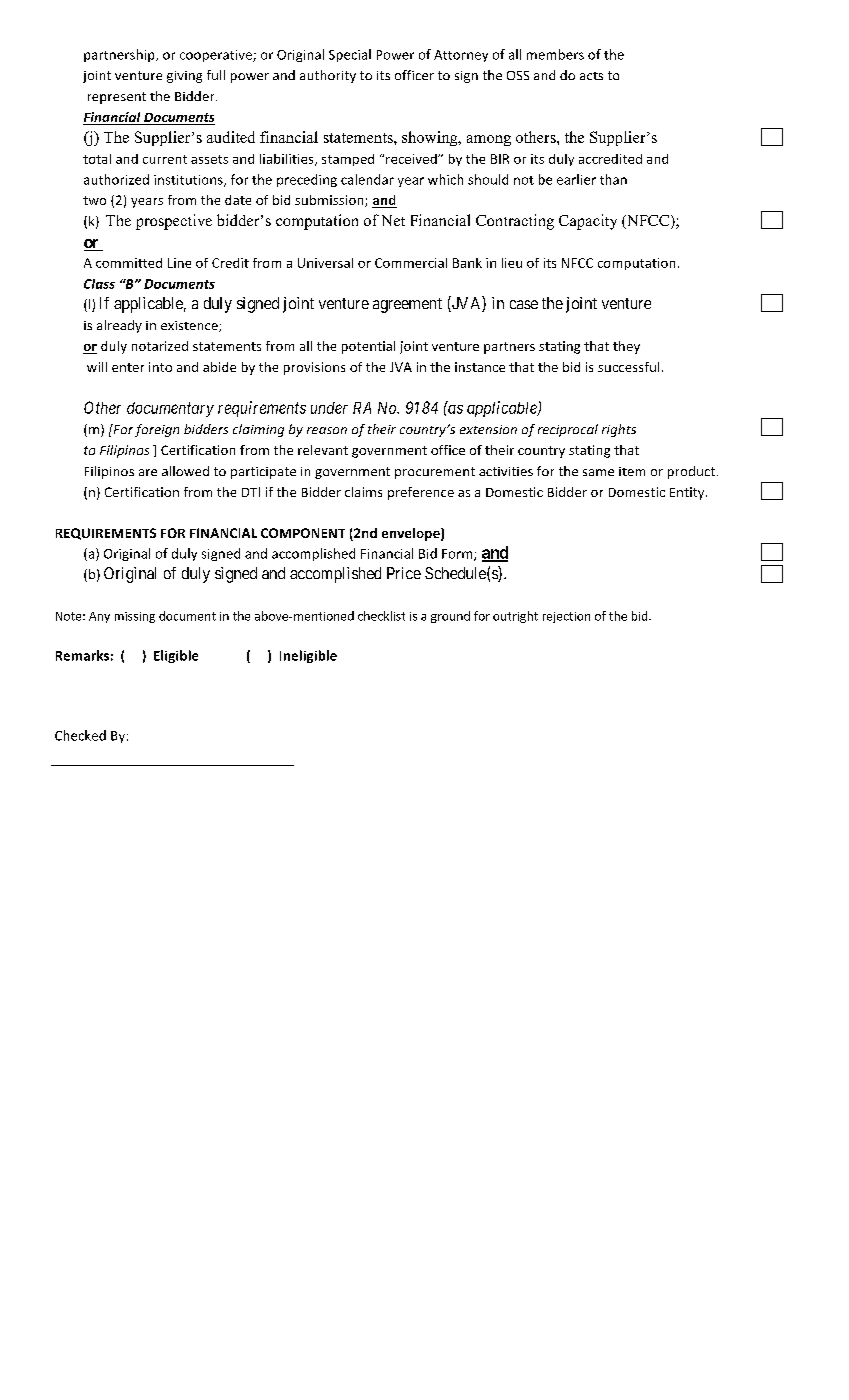 The height and width of the page is (1400, 849). What do you see at coordinates (524, 304) in the page?
I see `case` at bounding box center [524, 304].
